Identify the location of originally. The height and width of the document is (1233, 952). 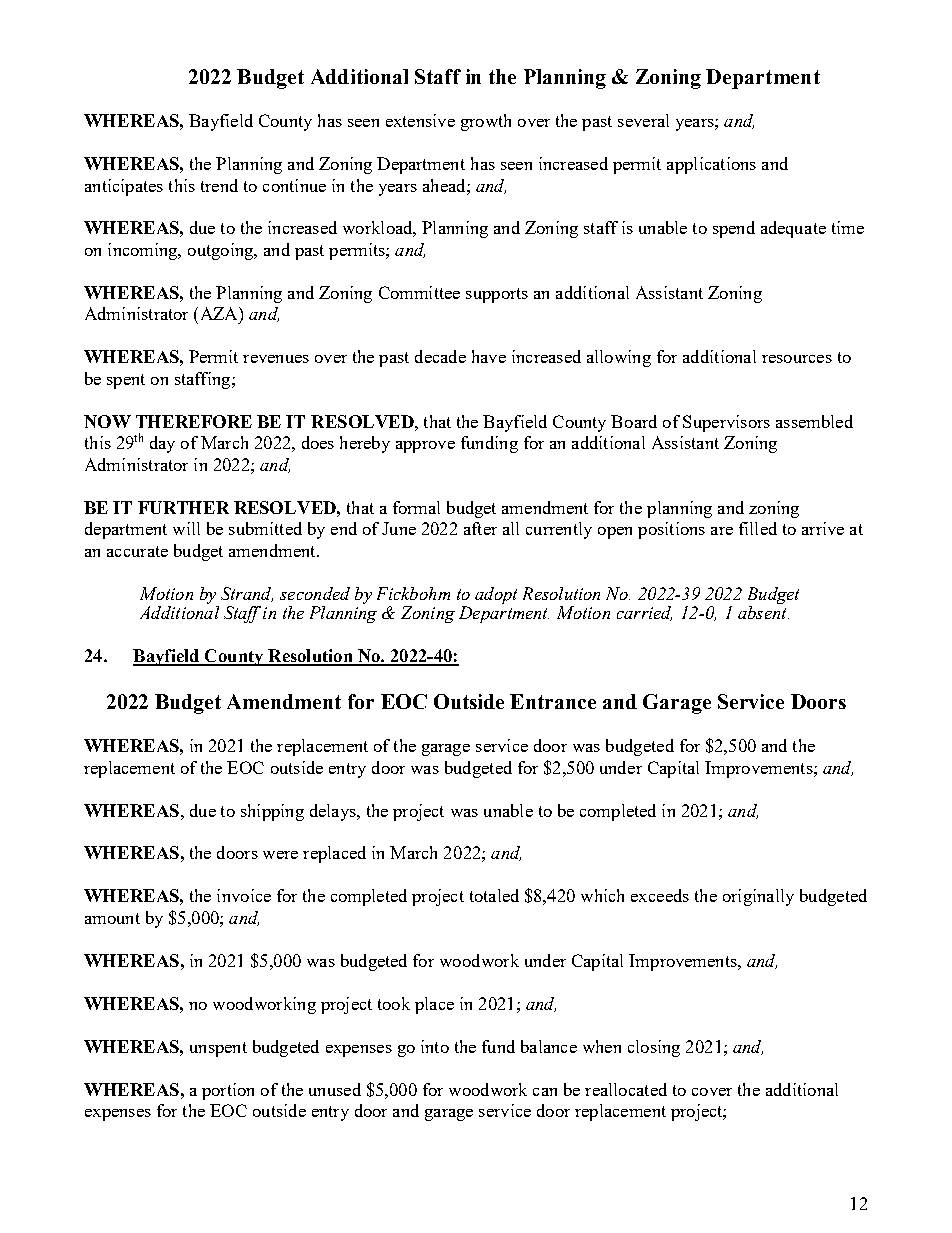
(758, 897).
